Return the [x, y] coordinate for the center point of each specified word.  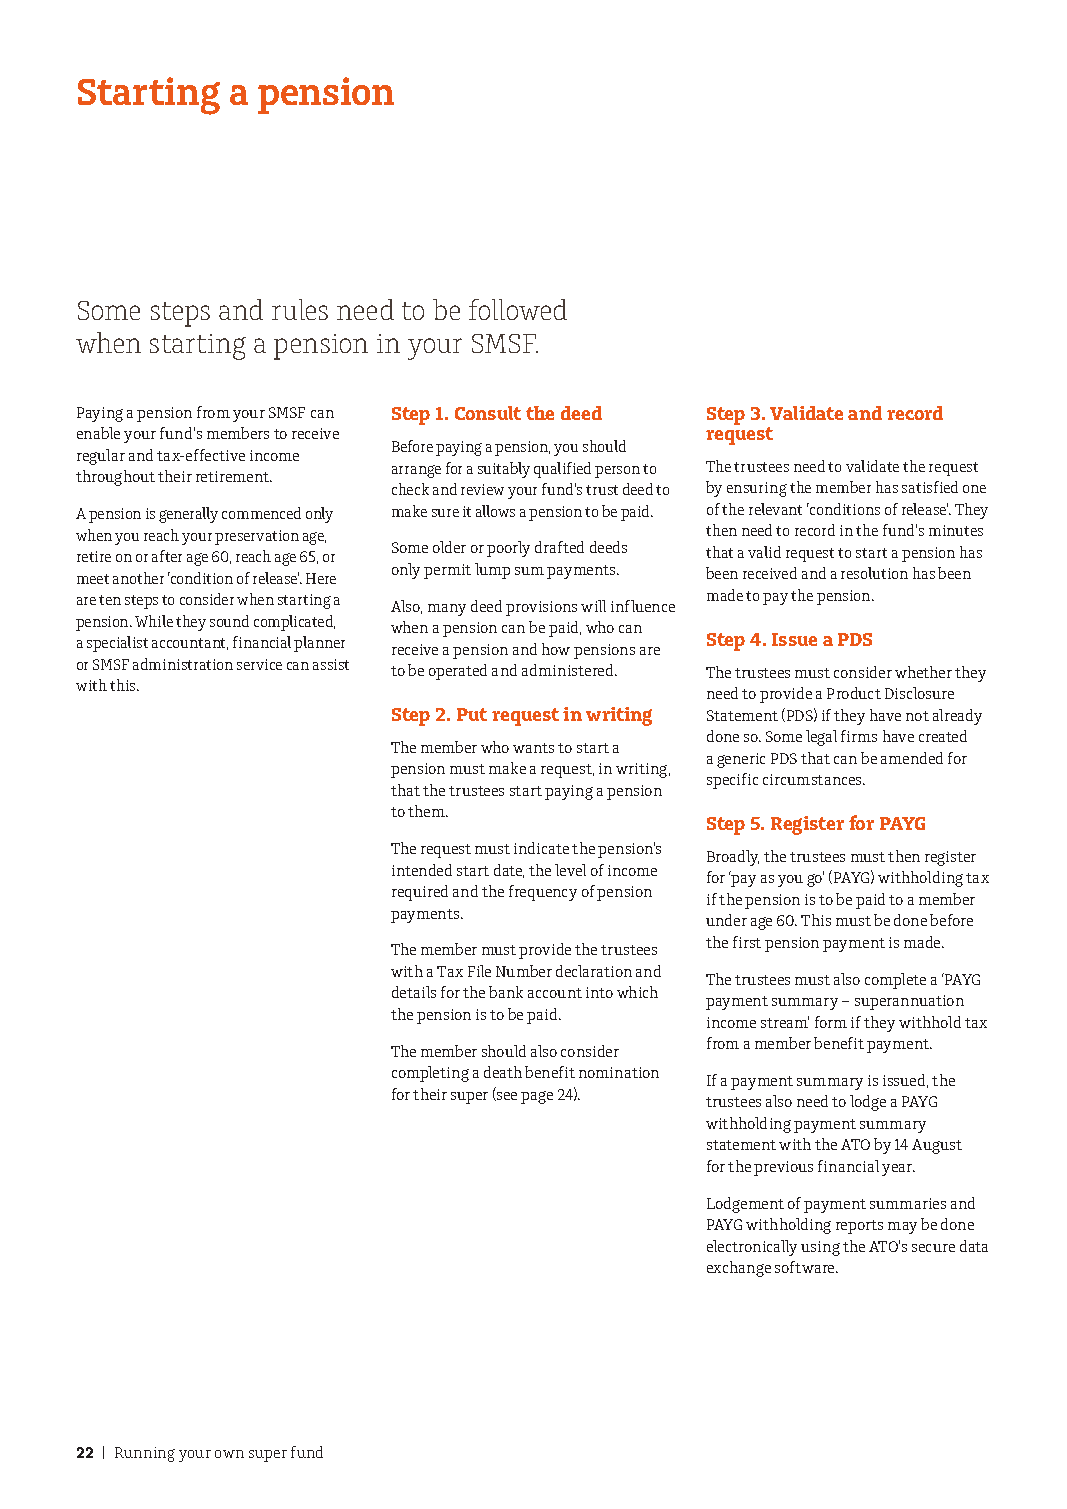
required [420, 893]
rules [300, 309]
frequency [543, 893]
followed [518, 309]
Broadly [733, 858]
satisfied [930, 487]
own [229, 1454]
